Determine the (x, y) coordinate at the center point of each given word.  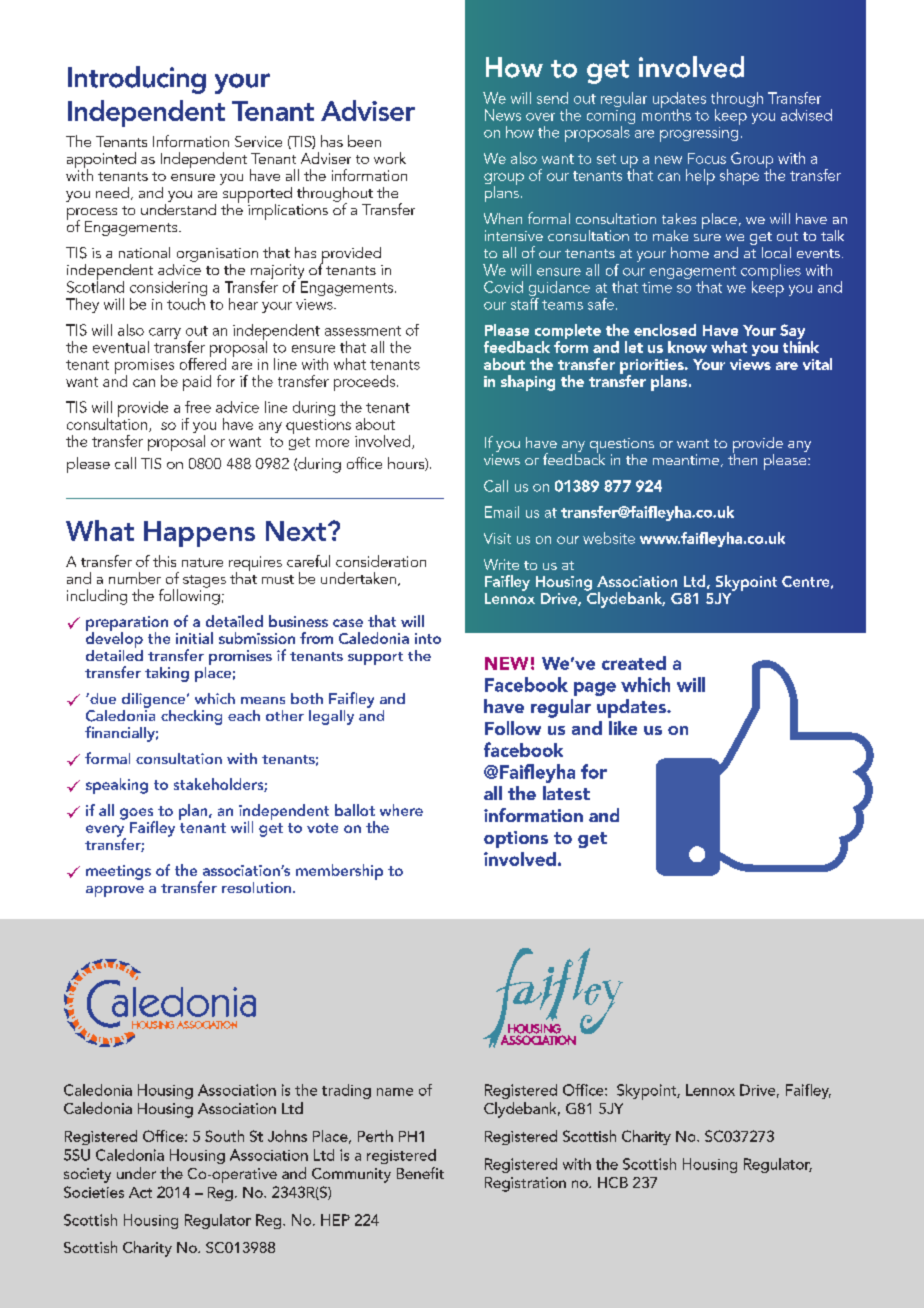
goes (137, 815)
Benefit (420, 1173)
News (503, 115)
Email (502, 512)
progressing (700, 133)
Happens (199, 534)
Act (140, 1192)
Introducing (137, 80)
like (623, 728)
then (742, 458)
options (516, 839)
